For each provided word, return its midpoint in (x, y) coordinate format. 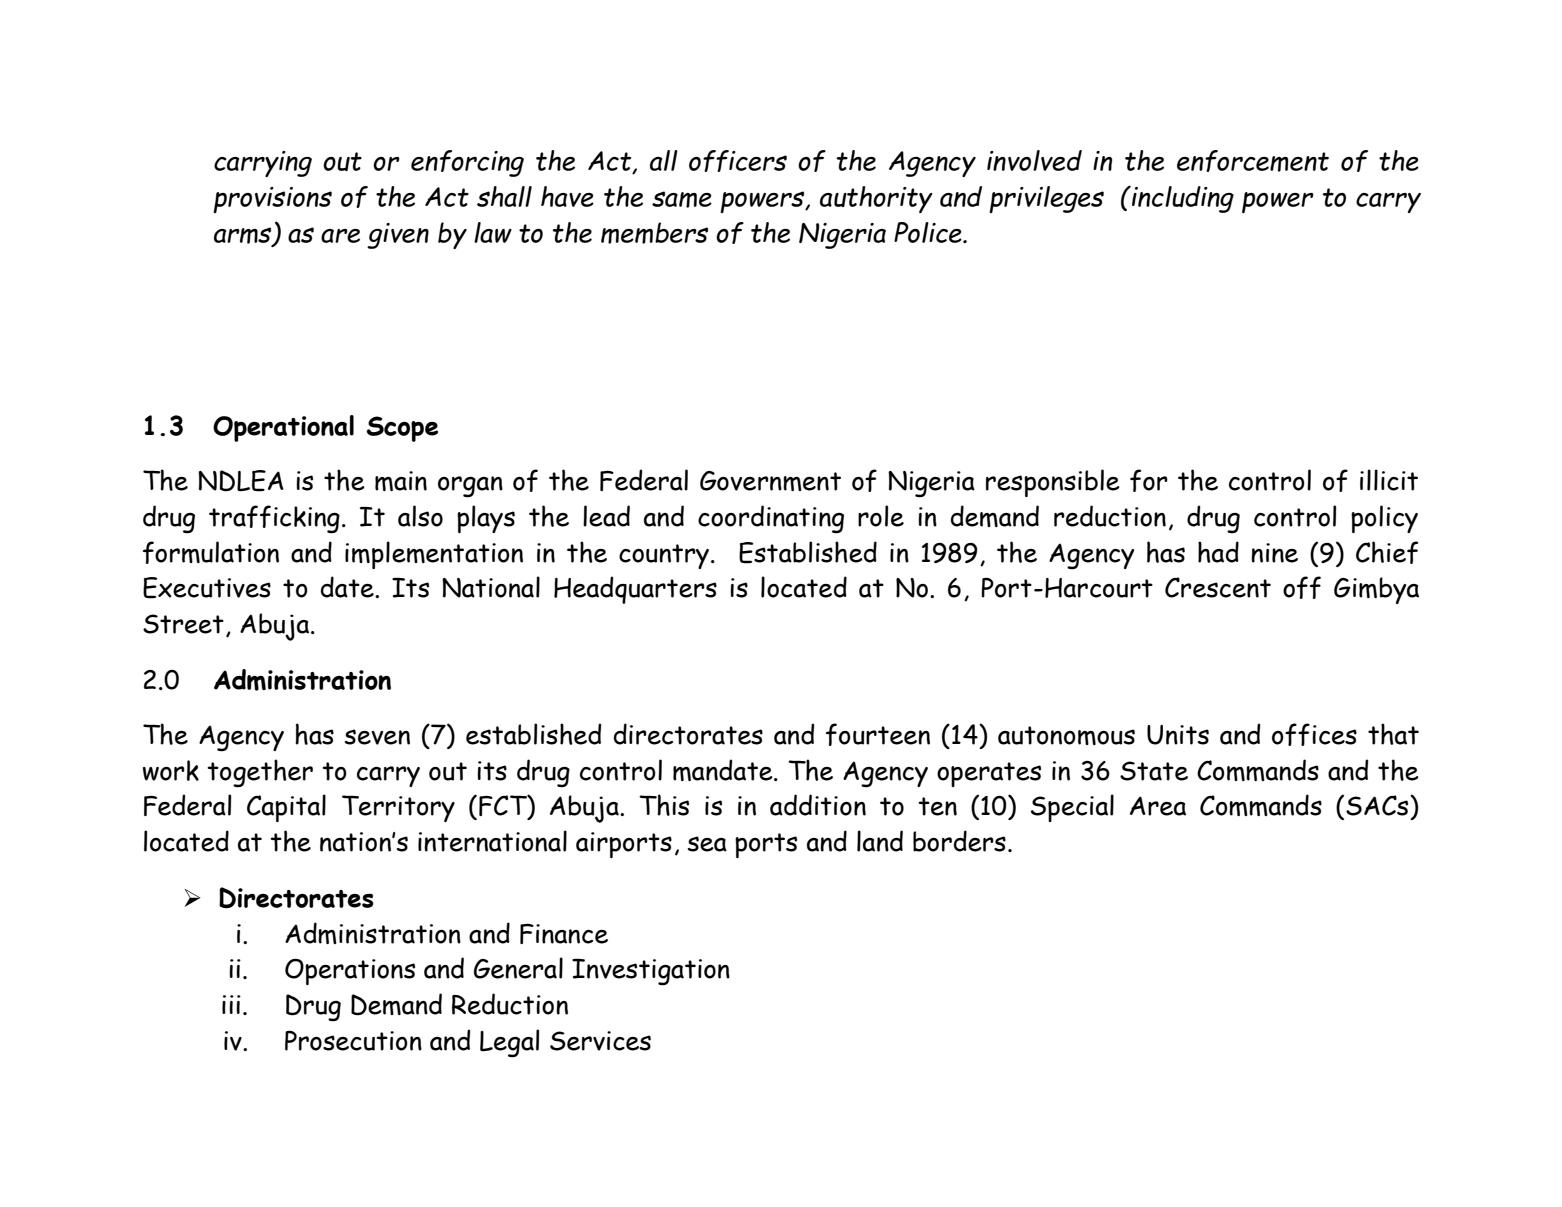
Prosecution (353, 1041)
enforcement (1253, 161)
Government (770, 481)
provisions (272, 200)
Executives (207, 588)
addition (818, 805)
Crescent (1218, 587)
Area (1158, 806)
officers (738, 161)
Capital (286, 808)
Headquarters (635, 590)
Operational (283, 428)
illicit (1389, 480)
